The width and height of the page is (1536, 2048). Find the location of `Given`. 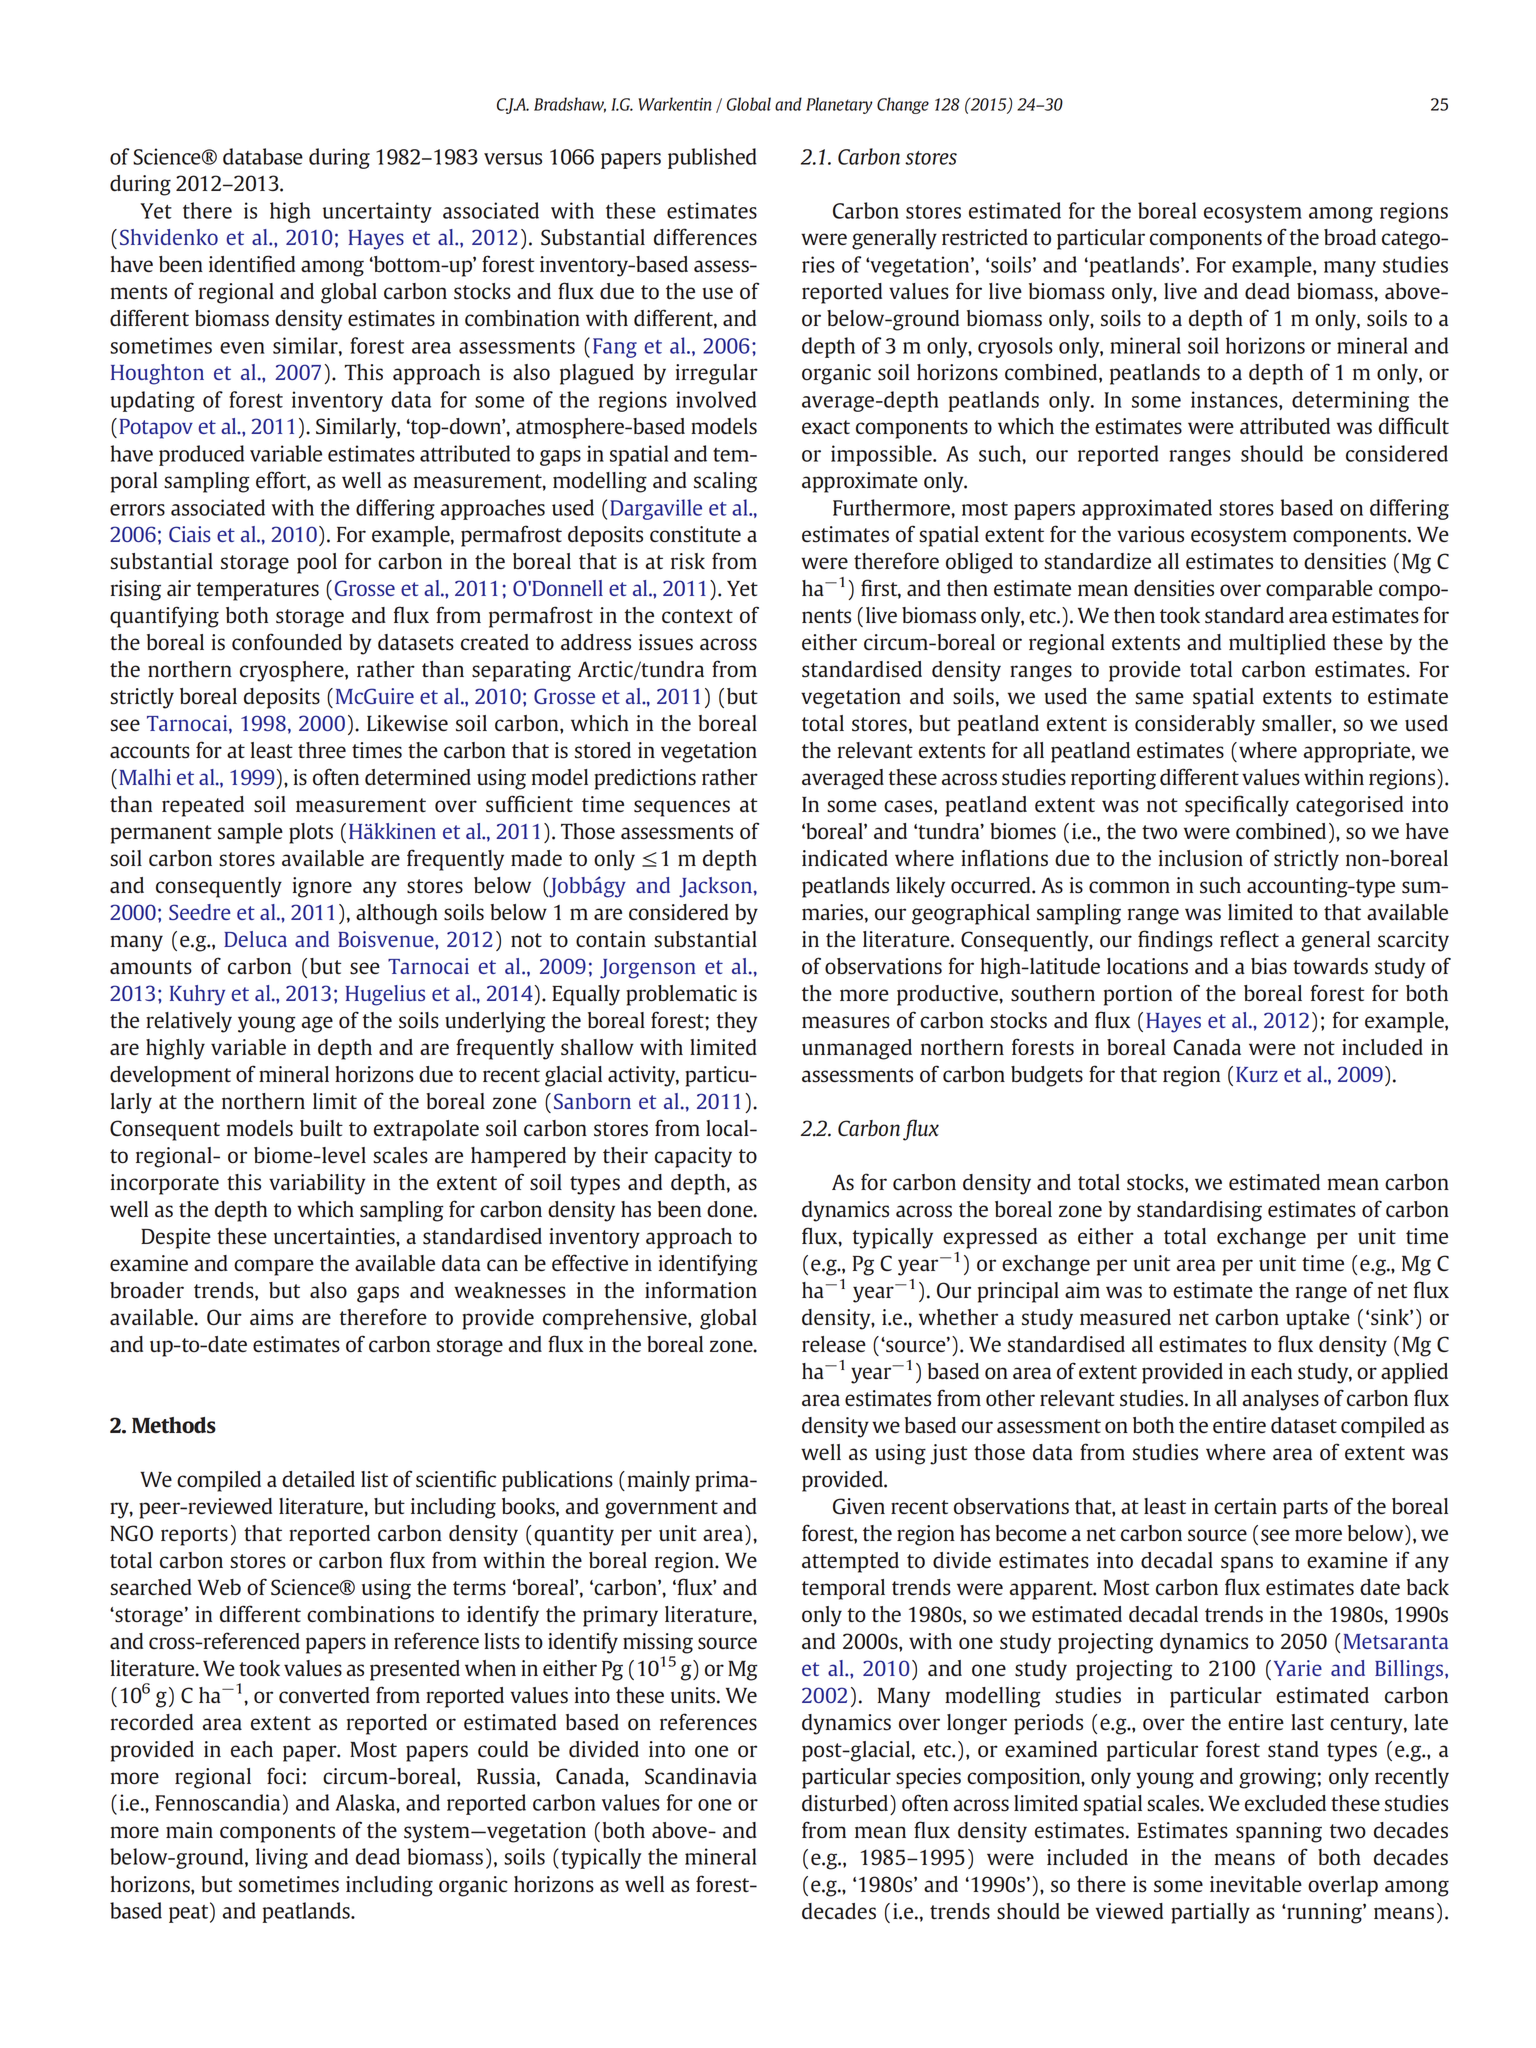

Given is located at coordinates (859, 1506).
